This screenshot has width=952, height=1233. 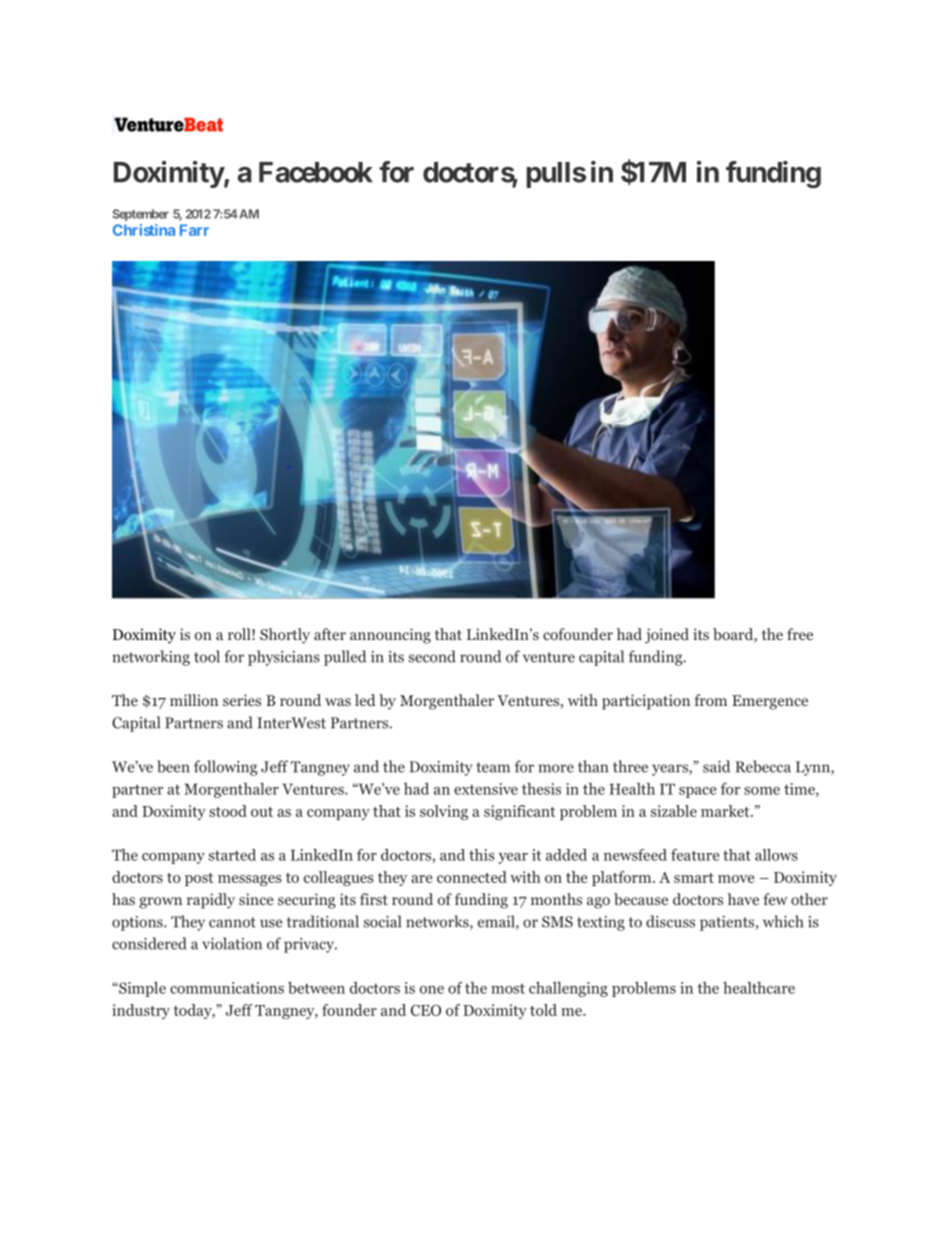 What do you see at coordinates (207, 656) in the screenshot?
I see `tool` at bounding box center [207, 656].
